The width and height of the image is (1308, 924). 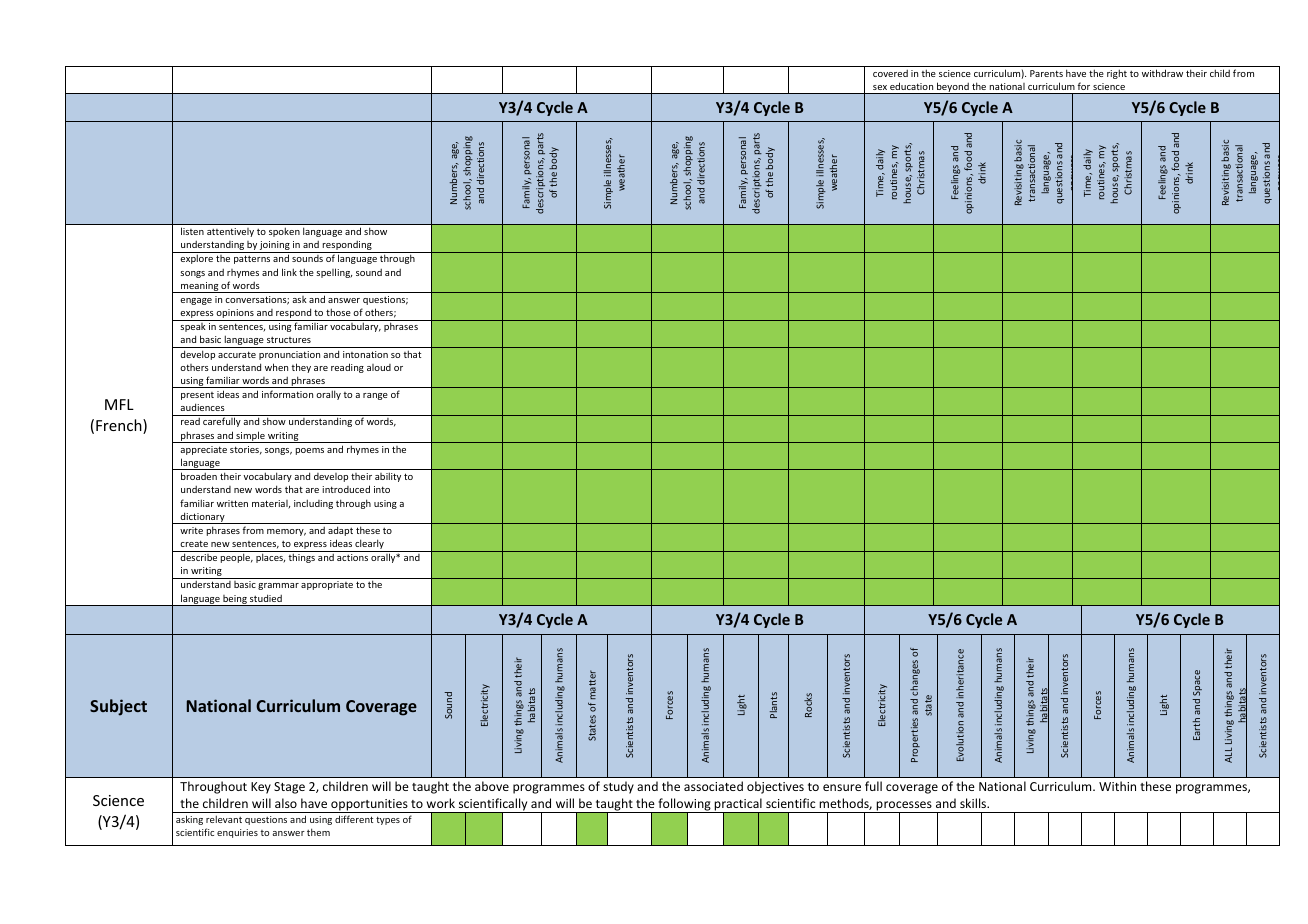 I want to click on poems, so click(x=310, y=451).
